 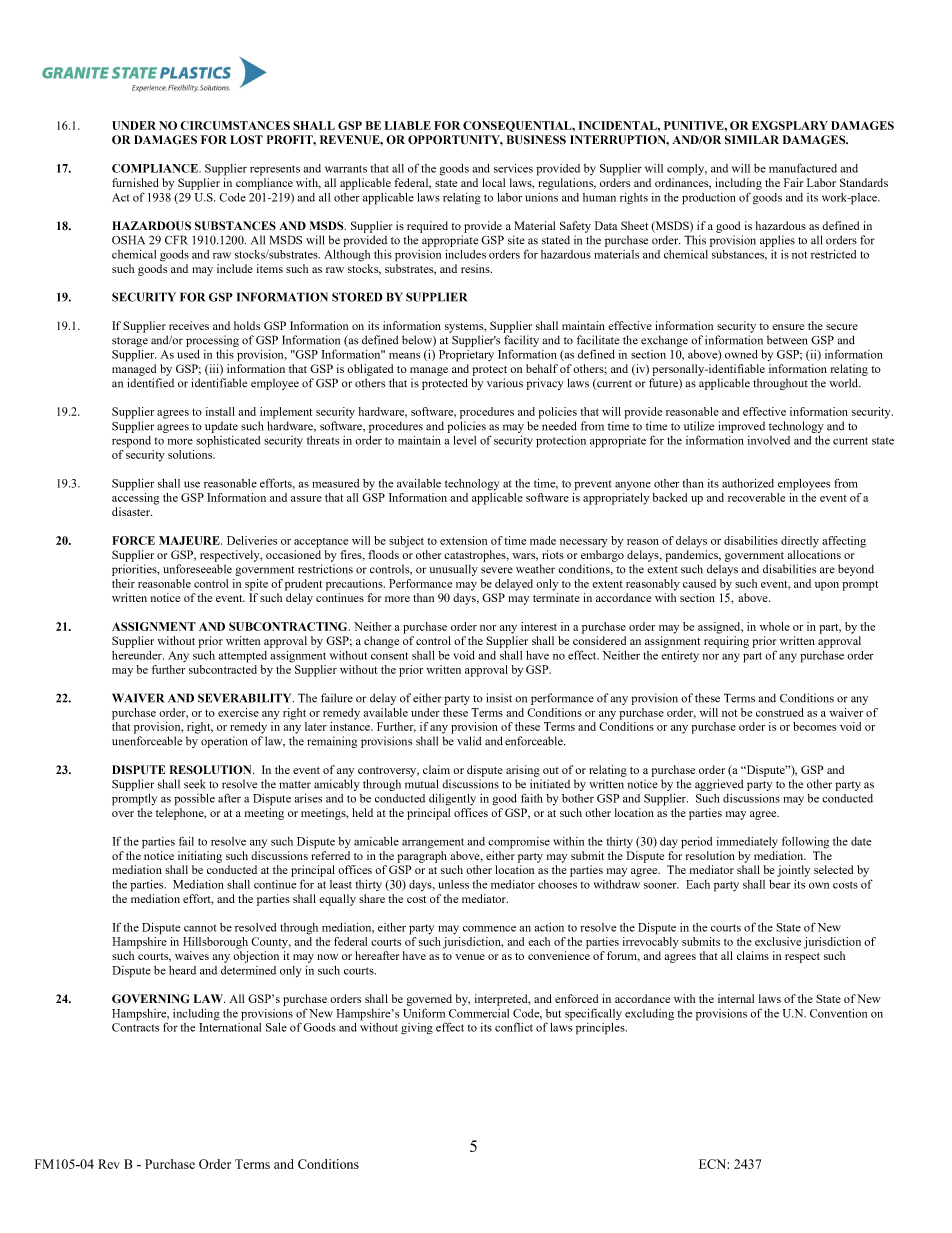 What do you see at coordinates (752, 139) in the page?
I see `SIMILAR` at bounding box center [752, 139].
